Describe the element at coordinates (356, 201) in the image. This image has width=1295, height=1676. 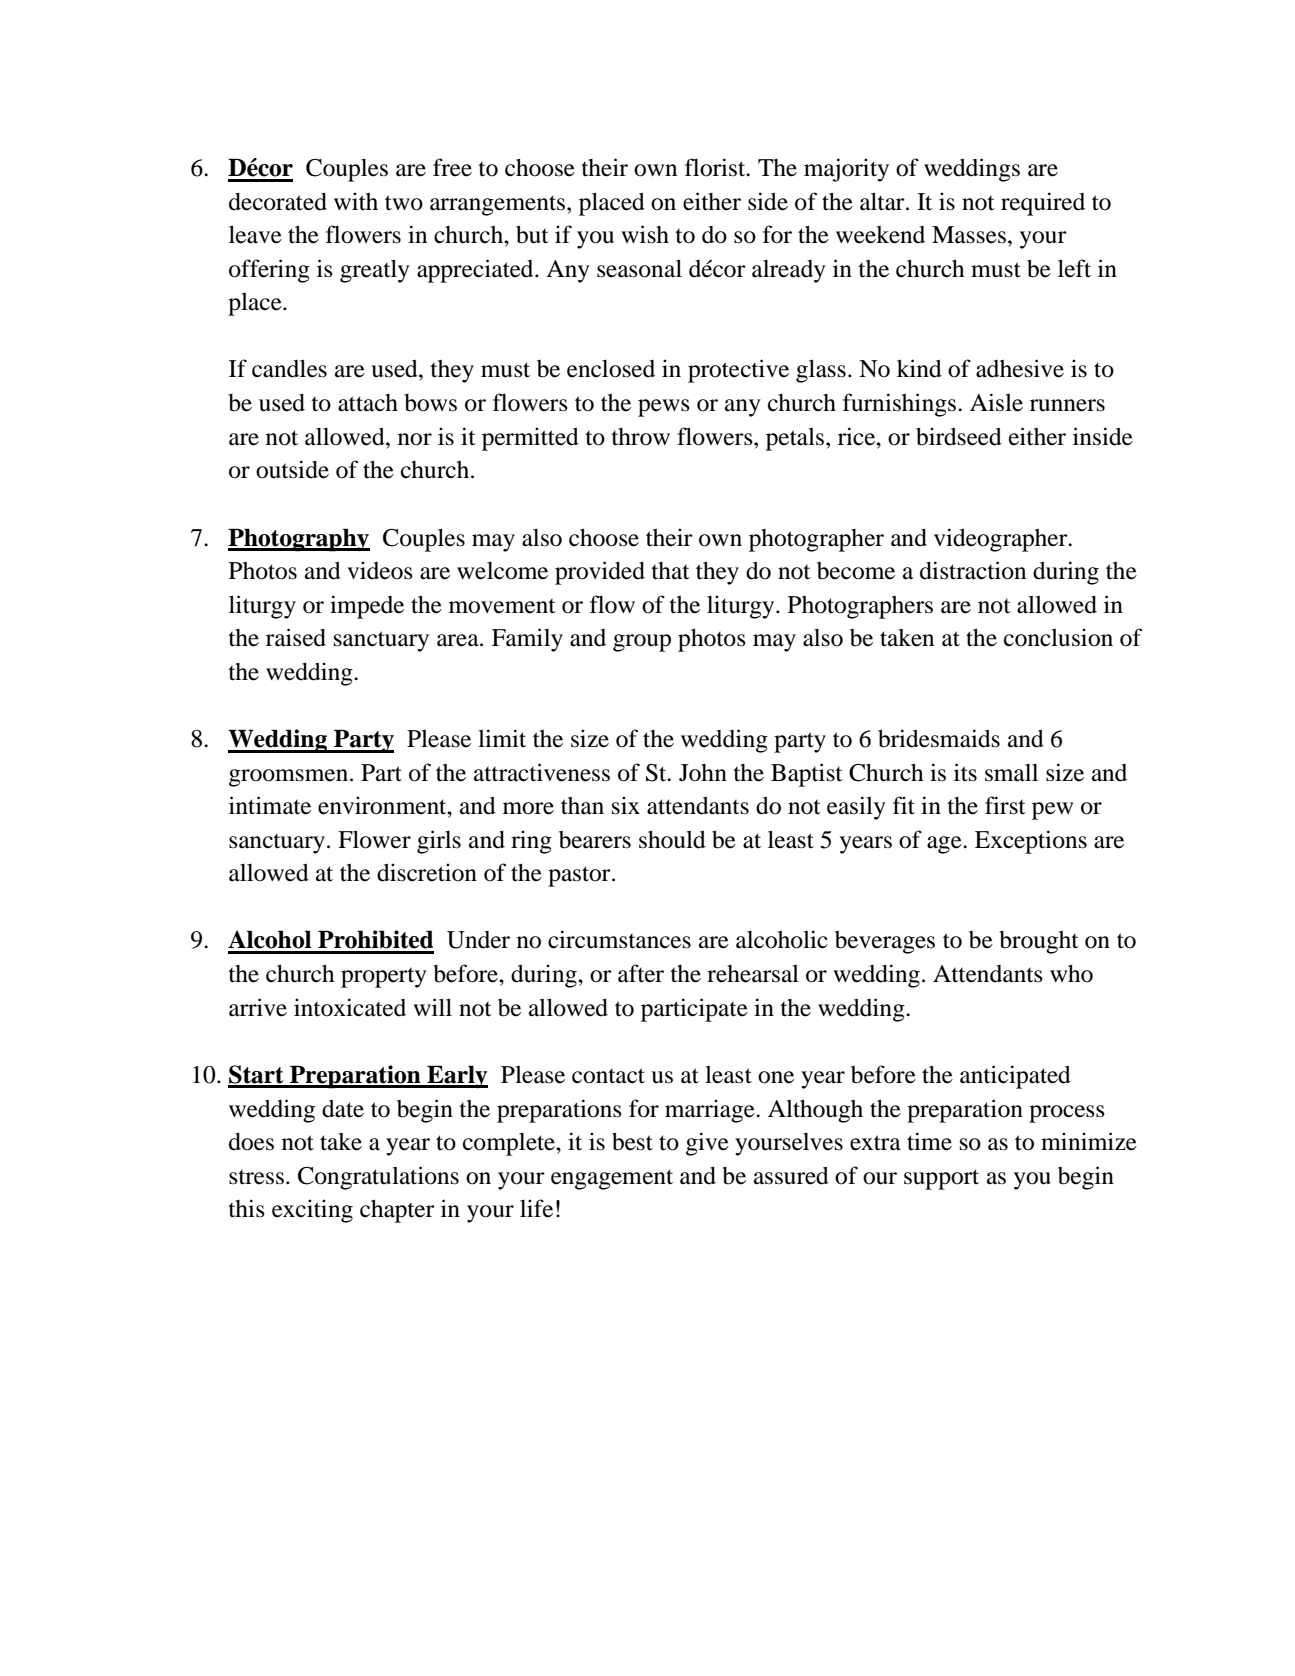
I see `with` at that location.
